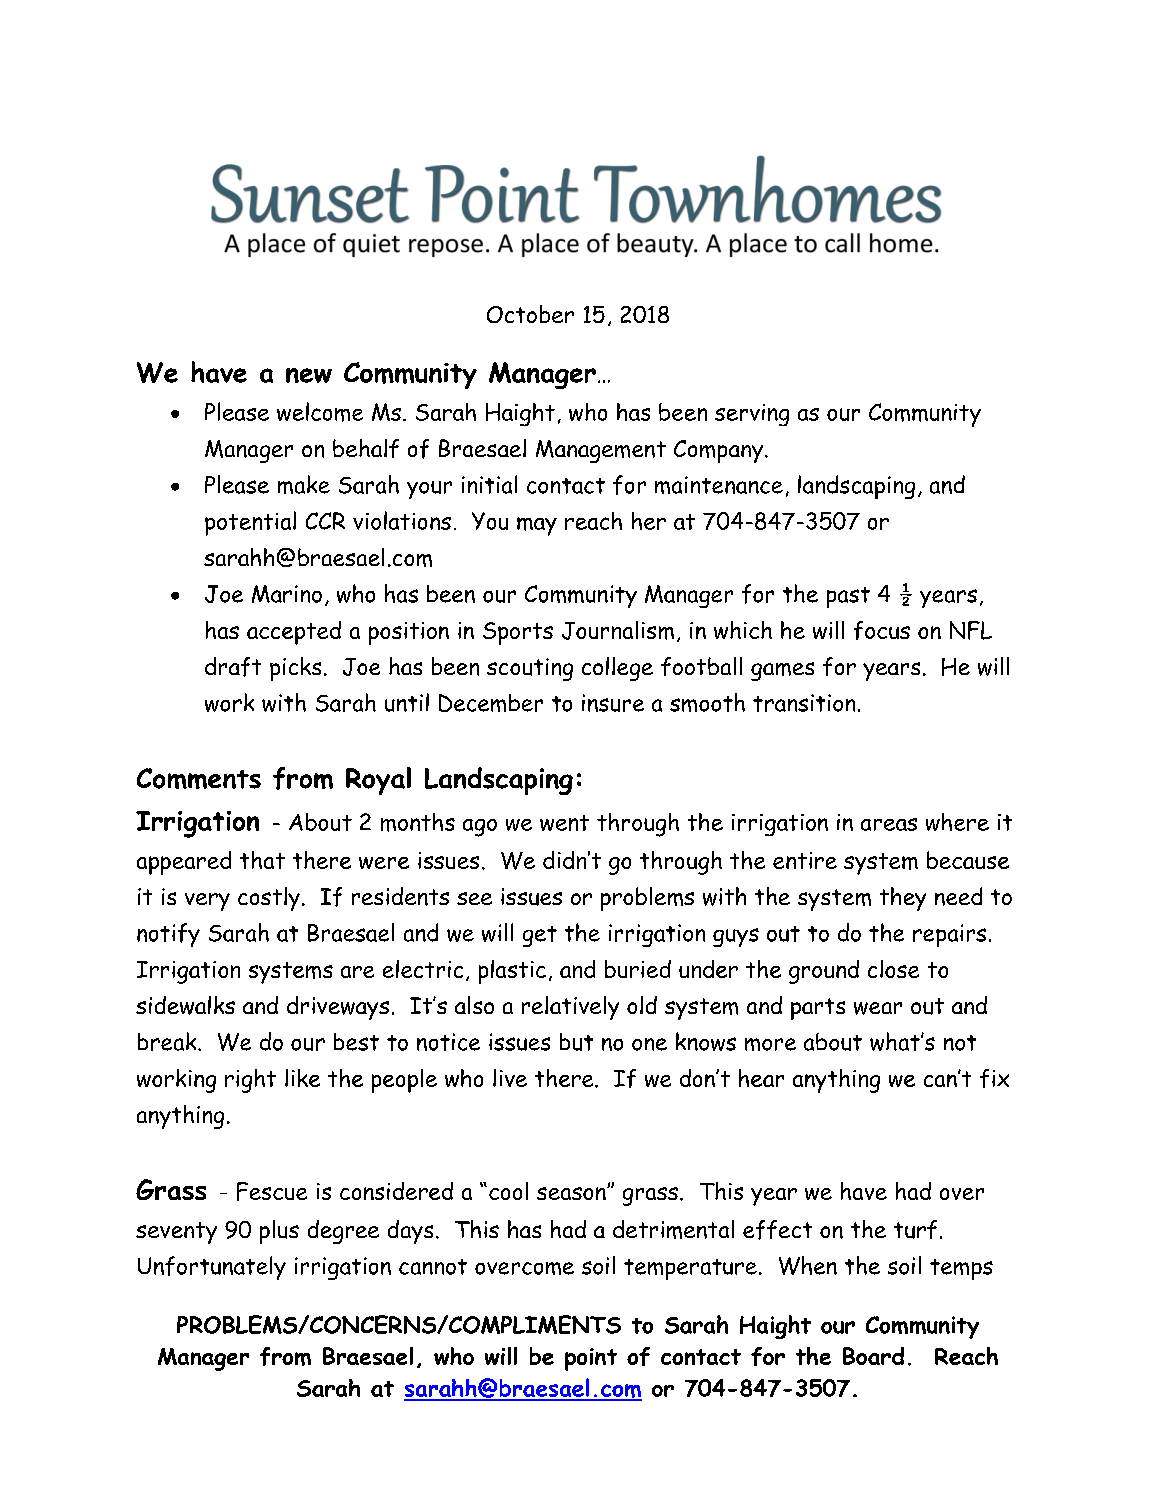 The width and height of the screenshot is (1156, 1496). What do you see at coordinates (309, 375) in the screenshot?
I see `new` at bounding box center [309, 375].
